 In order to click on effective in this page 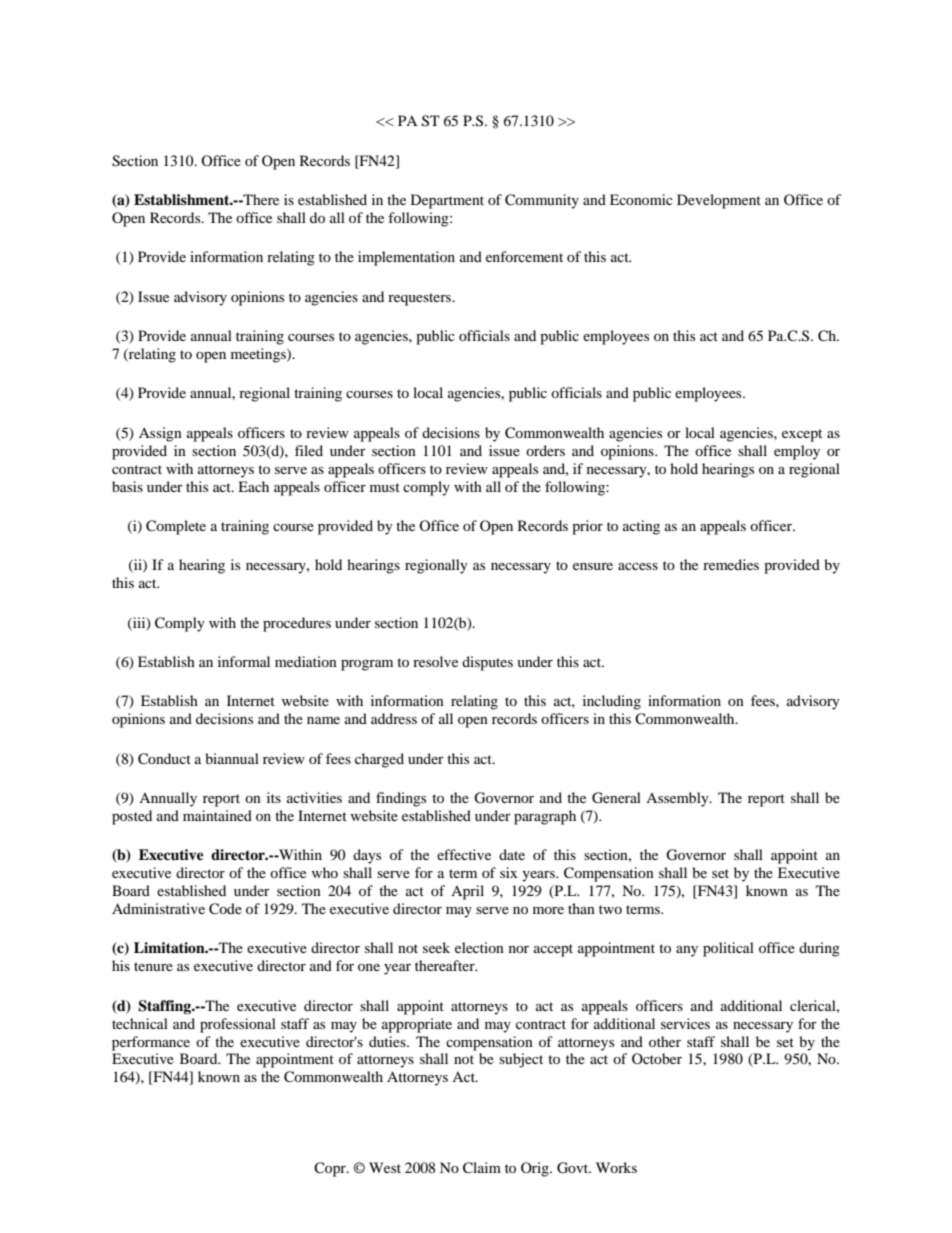, I will do `click(464, 854)`.
